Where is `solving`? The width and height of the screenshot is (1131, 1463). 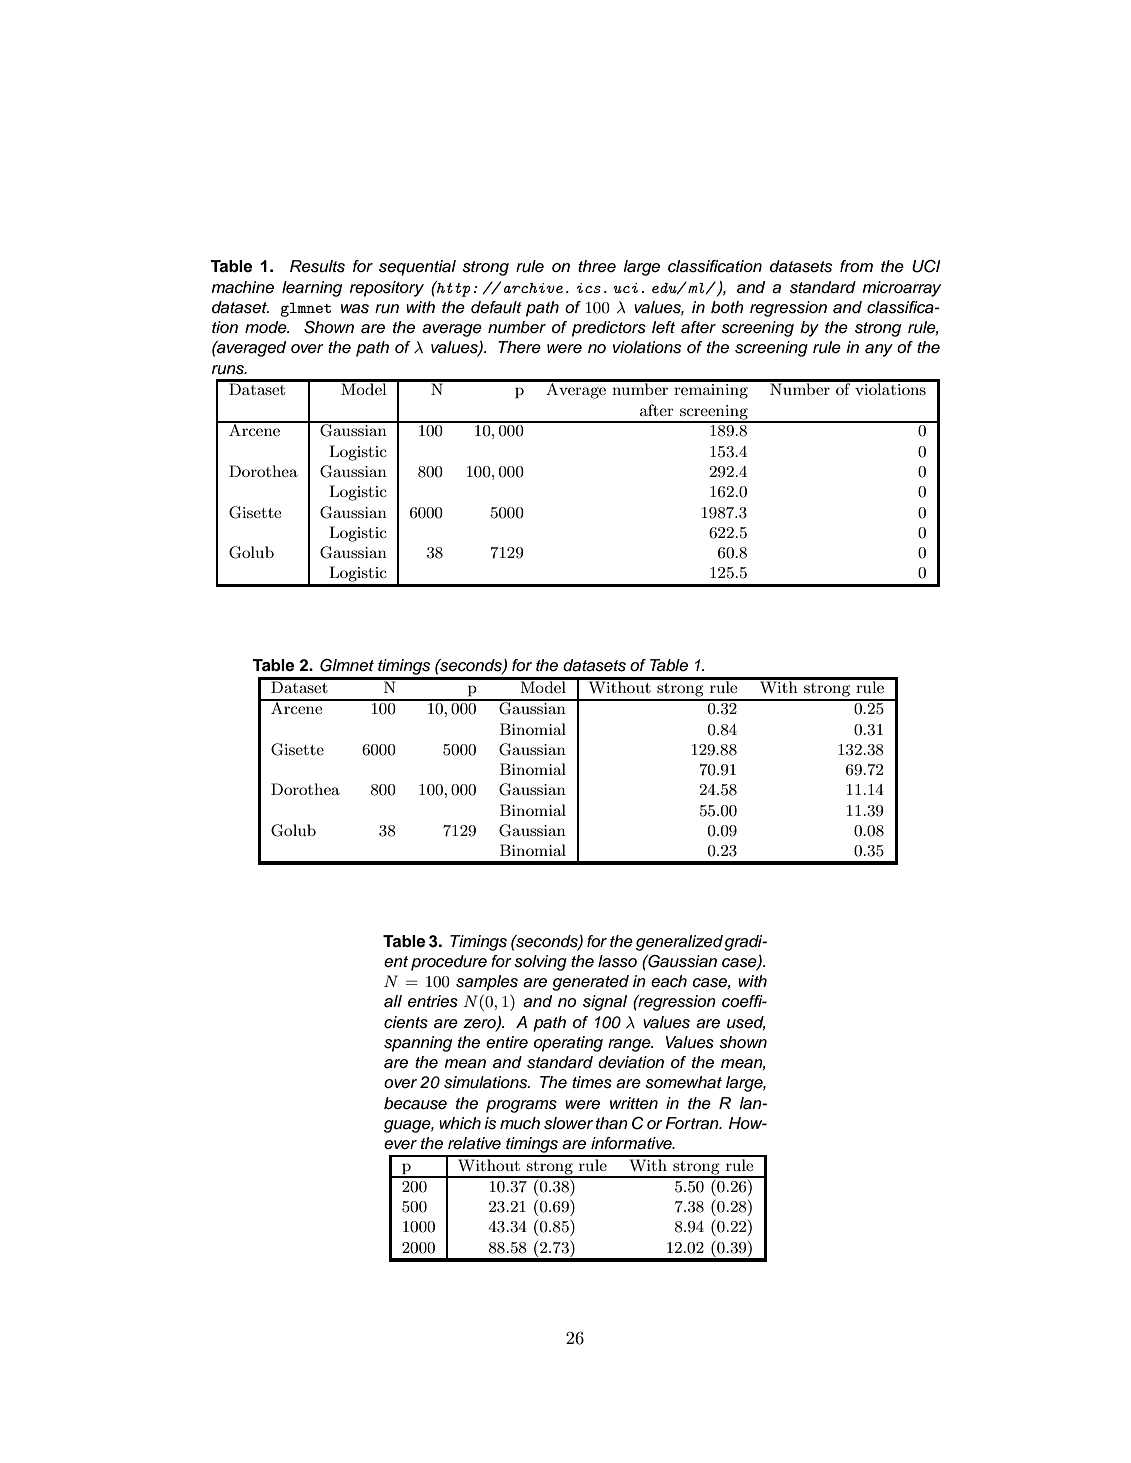 solving is located at coordinates (540, 963).
